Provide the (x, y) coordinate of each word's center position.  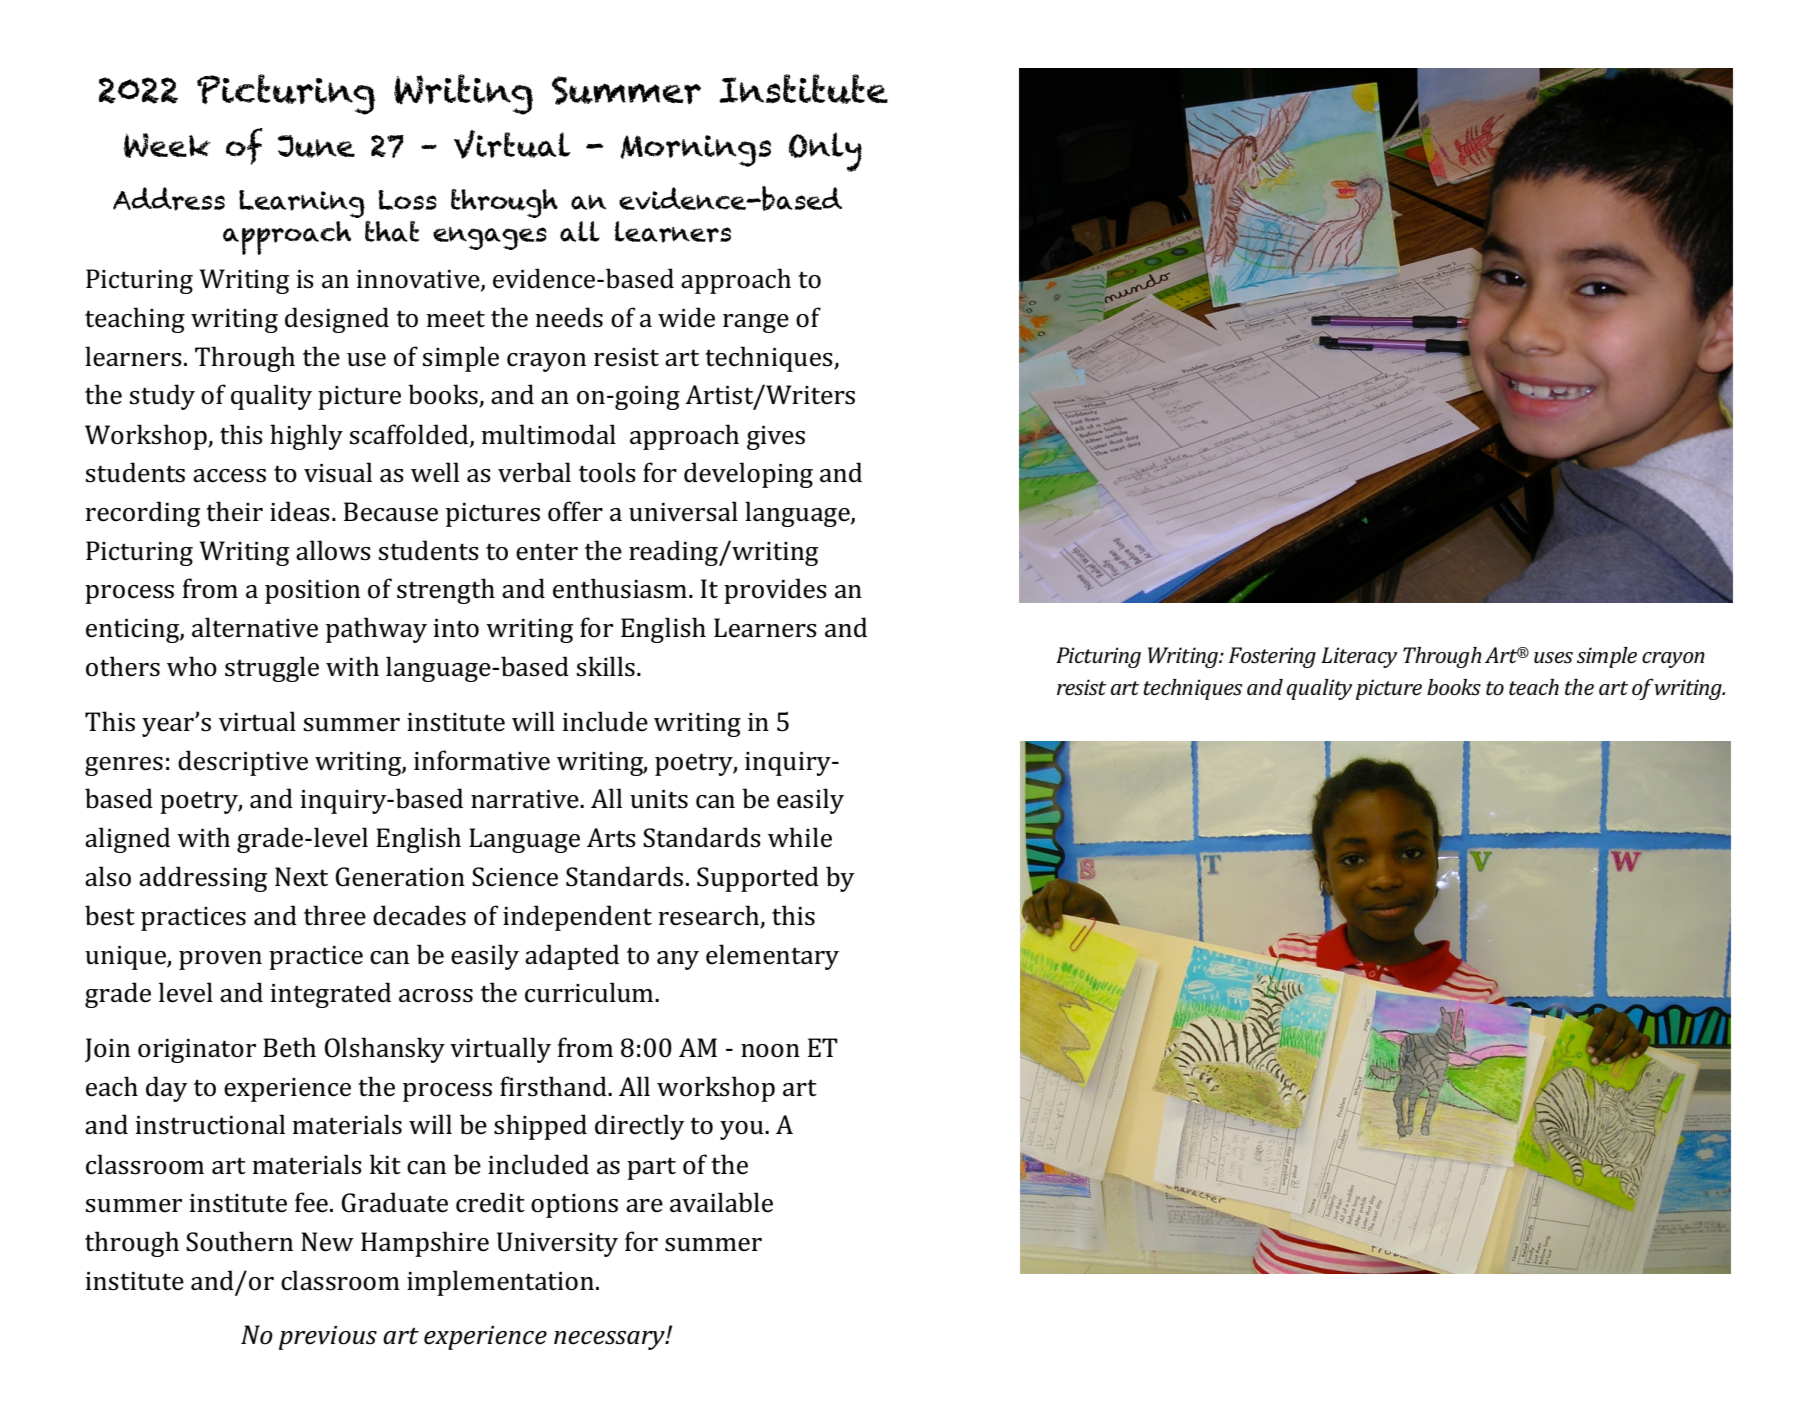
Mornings (695, 151)
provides (775, 591)
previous (328, 1338)
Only (825, 152)
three (335, 915)
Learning (302, 204)
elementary (772, 957)
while (800, 837)
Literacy (1359, 657)
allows (333, 550)
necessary (610, 1340)
